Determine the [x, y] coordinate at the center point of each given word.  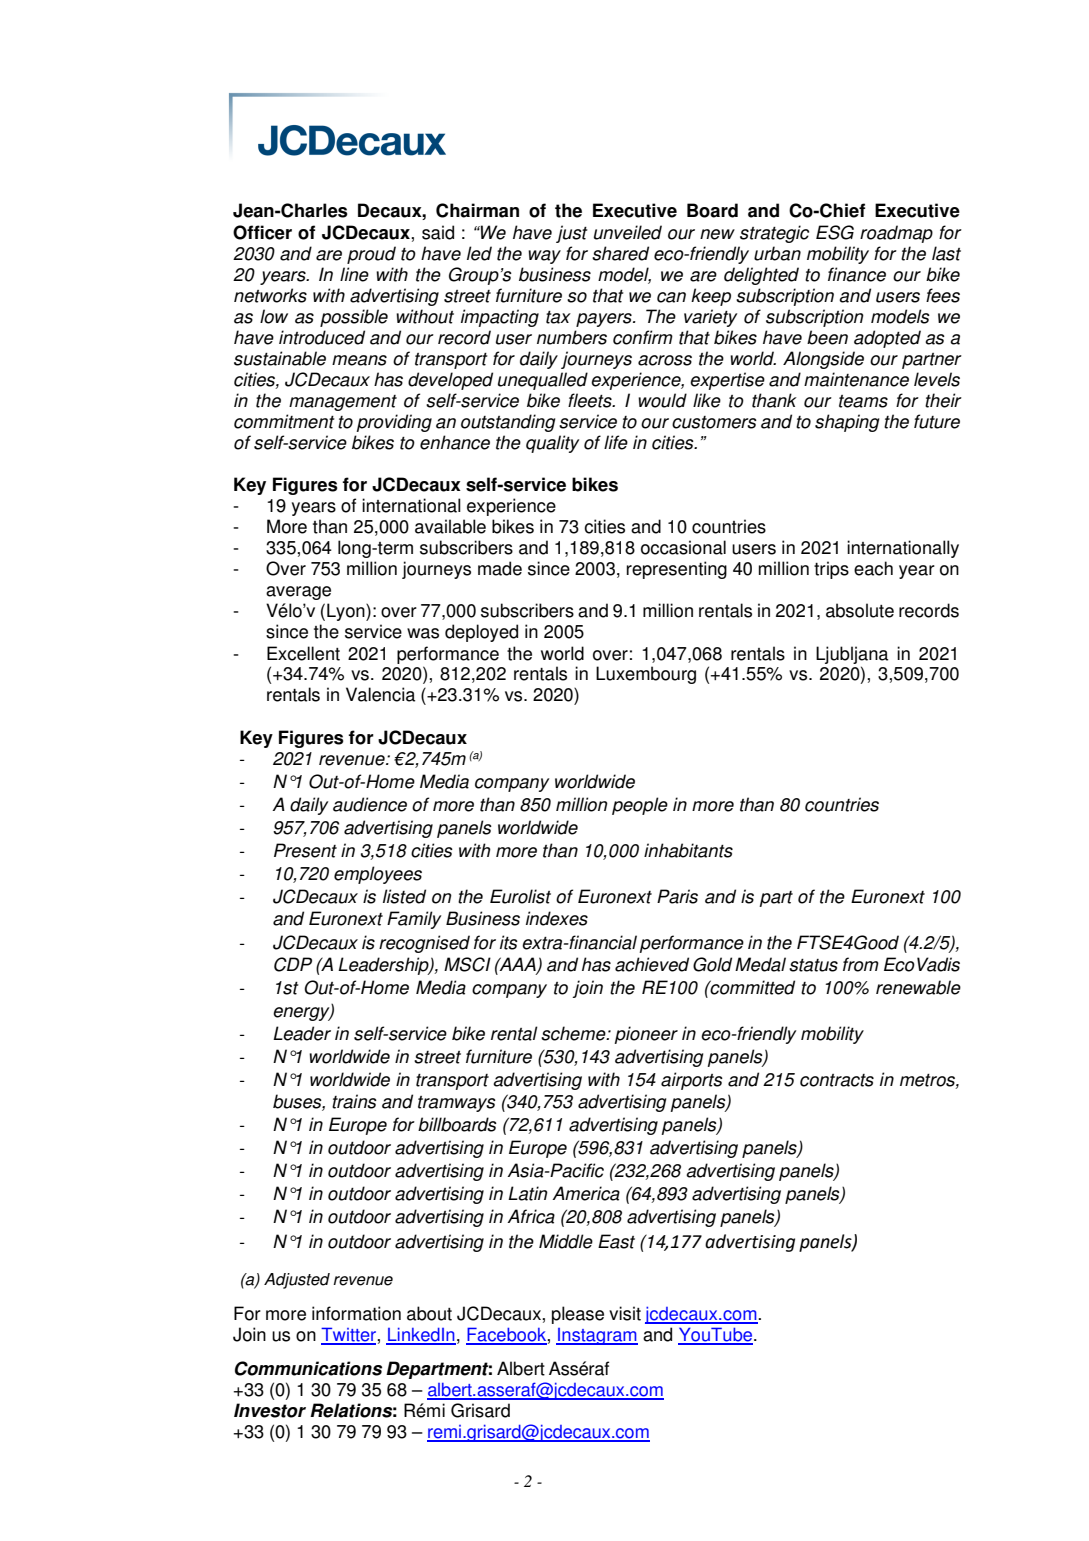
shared [620, 253]
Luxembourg [646, 675]
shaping [847, 423]
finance [857, 274]
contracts [837, 1080]
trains [354, 1101]
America [586, 1193]
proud [371, 255]
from [861, 964]
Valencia [380, 694]
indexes [557, 918]
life [616, 442]
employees [378, 875]
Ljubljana [852, 655]
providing [394, 423]
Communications [308, 1368]
